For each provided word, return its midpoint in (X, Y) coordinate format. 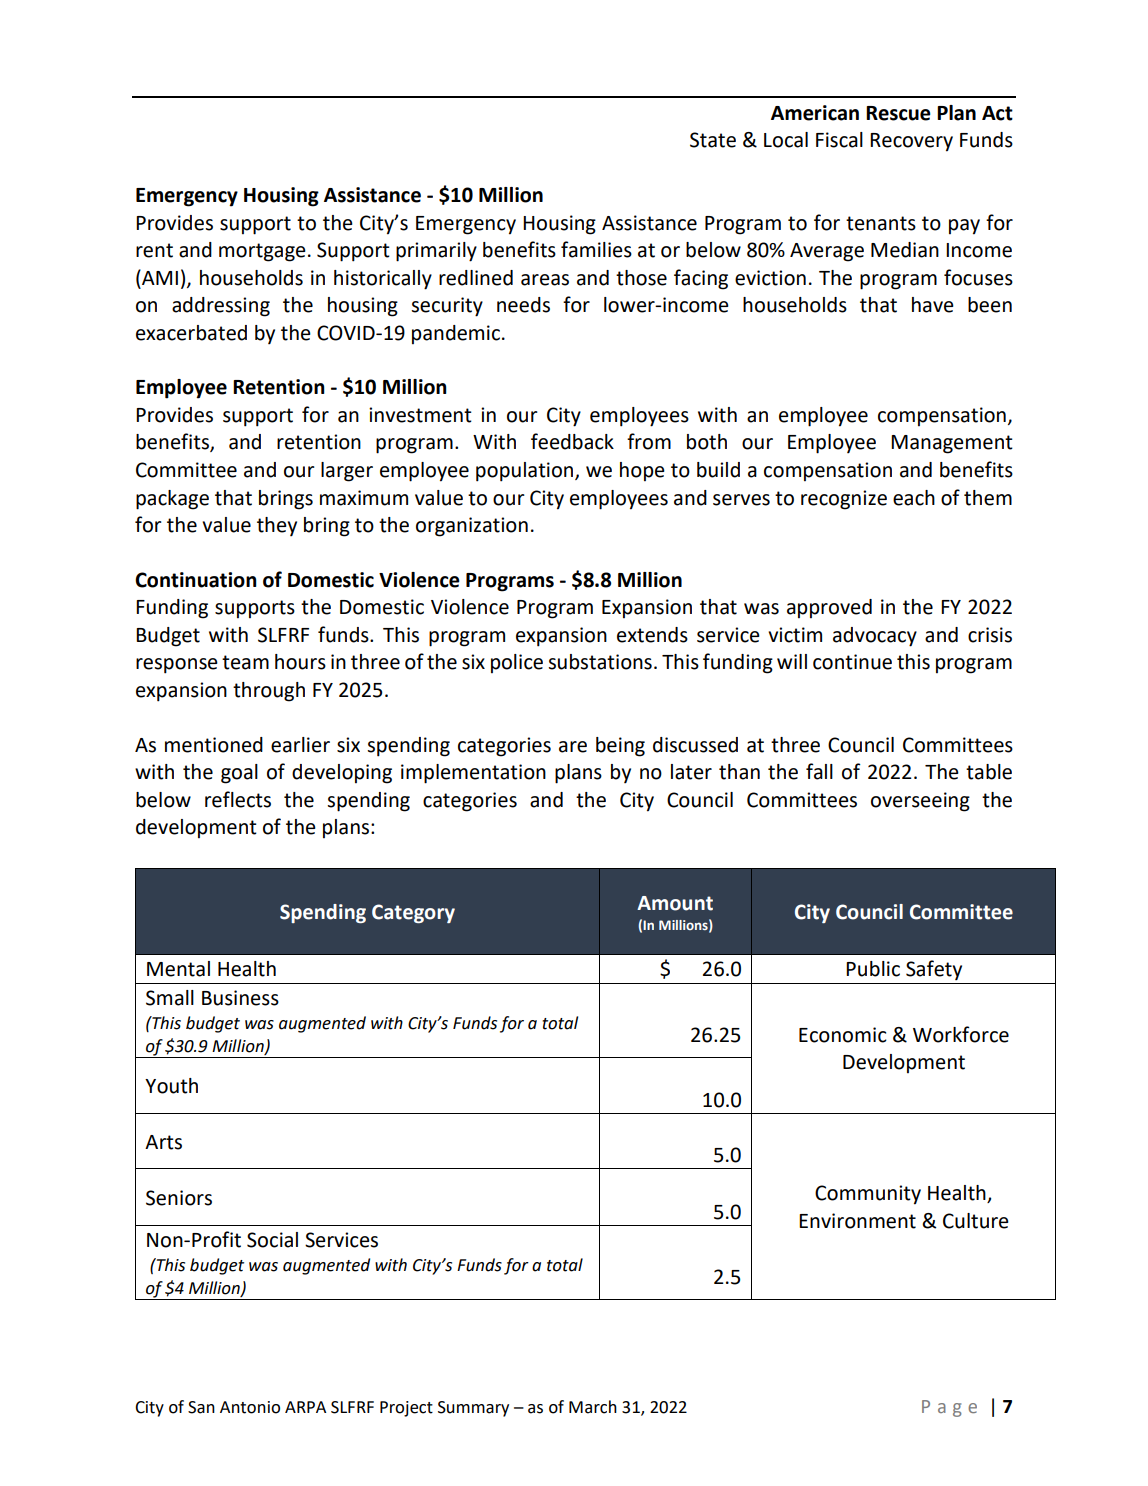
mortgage (262, 252)
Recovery (911, 142)
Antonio (250, 1407)
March (593, 1407)
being (620, 747)
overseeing (920, 802)
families (596, 249)
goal (239, 774)
